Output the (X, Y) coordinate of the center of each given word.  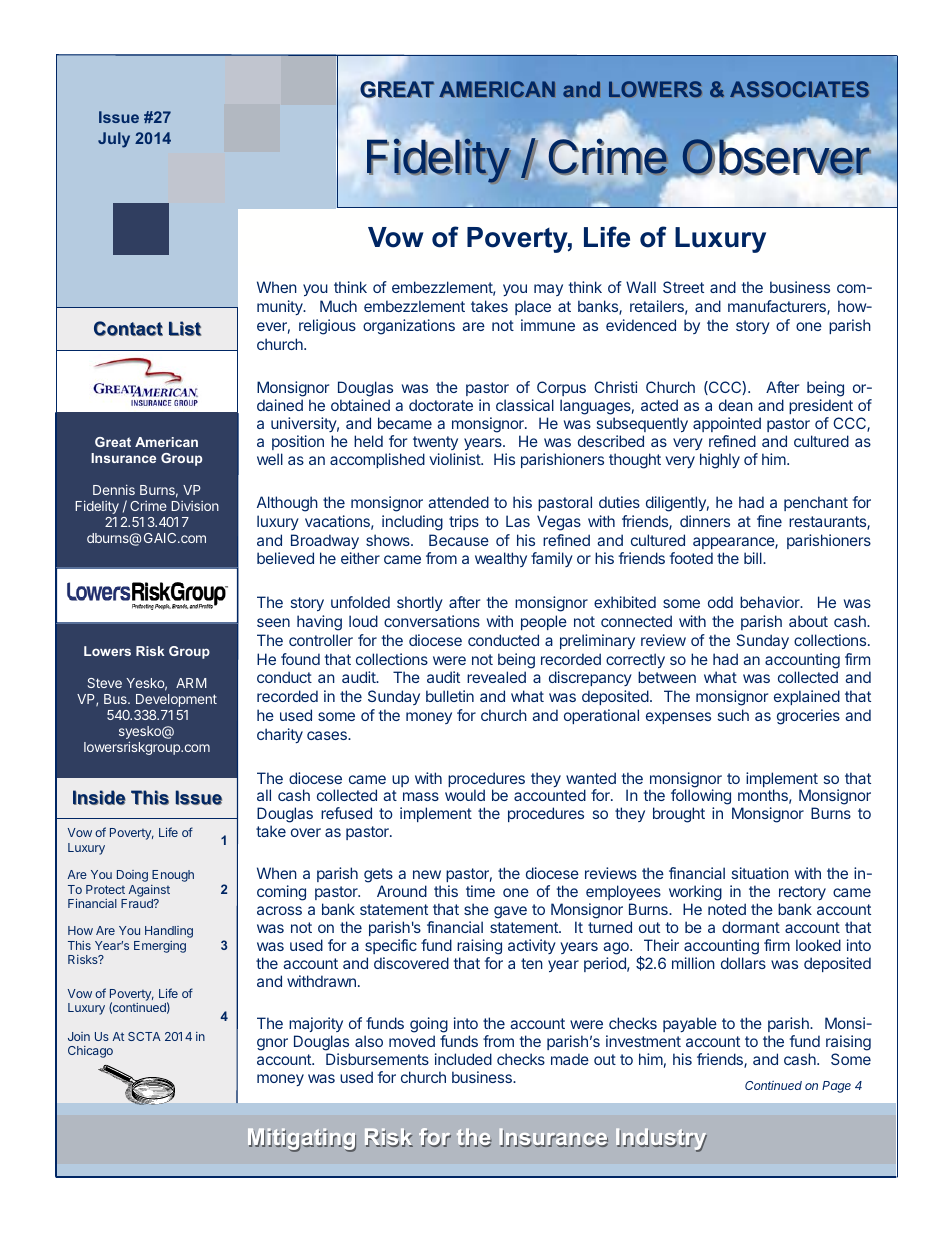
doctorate (441, 405)
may (548, 290)
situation (760, 873)
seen (273, 622)
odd (720, 602)
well (270, 459)
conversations (432, 621)
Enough (173, 876)
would (465, 795)
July (114, 140)
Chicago (90, 1052)
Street (683, 287)
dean (736, 405)
